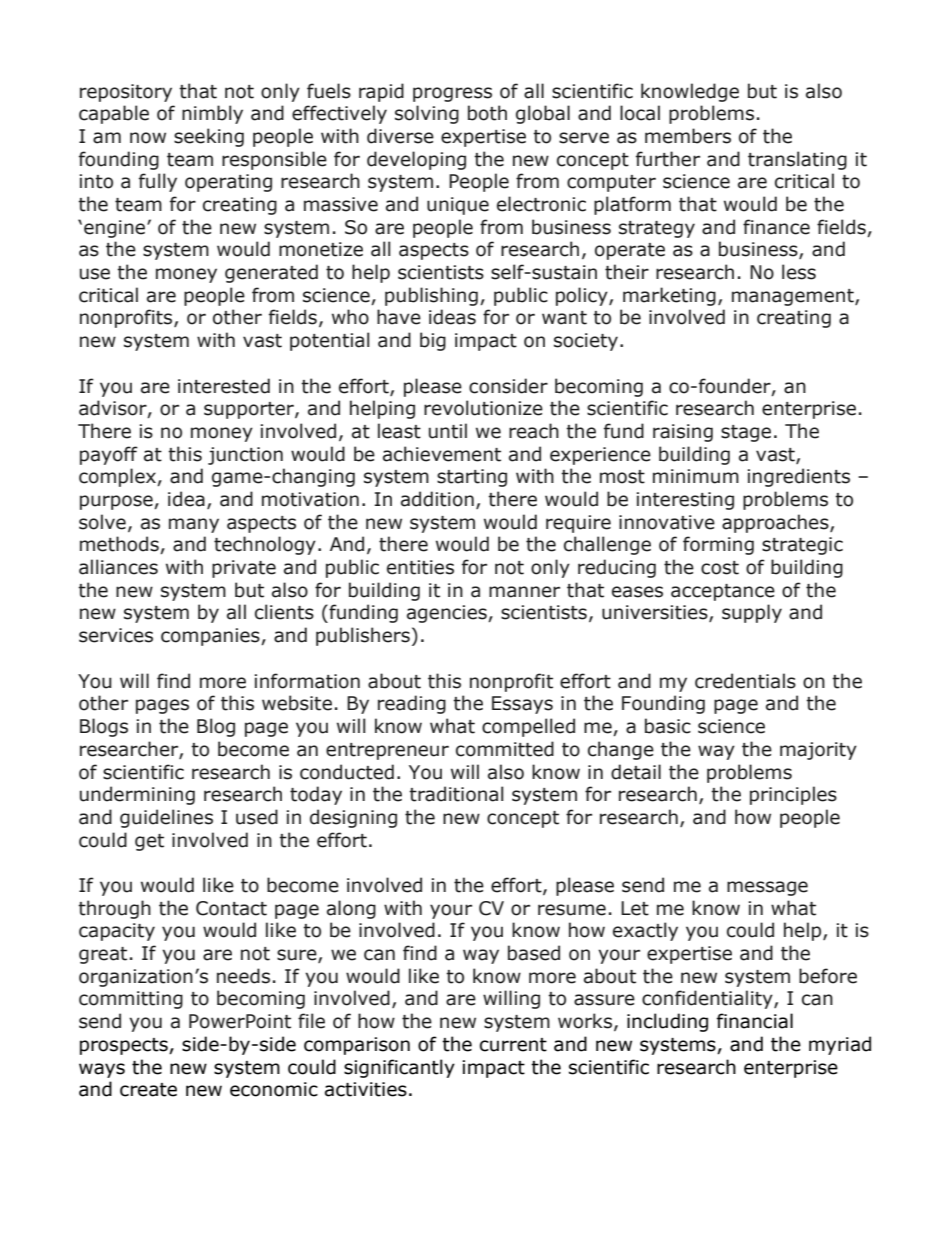 This page has width=952, height=1233. What do you see at coordinates (244, 569) in the page?
I see `private` at bounding box center [244, 569].
